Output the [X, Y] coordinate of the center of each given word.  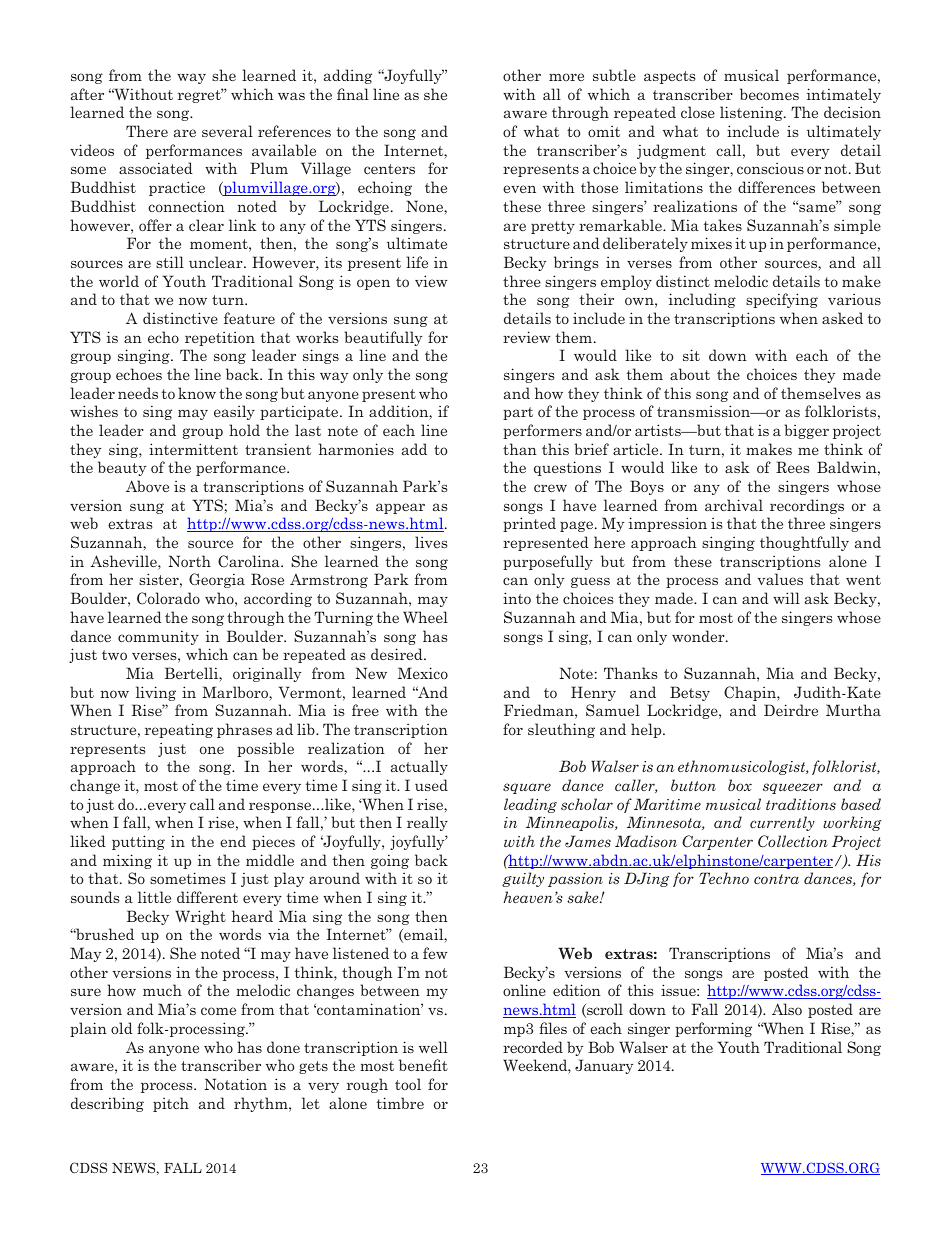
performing [713, 1029]
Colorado [168, 598]
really [427, 823]
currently [782, 823]
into [517, 598]
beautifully [383, 338]
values [780, 579]
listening [752, 113]
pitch [171, 1104]
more [566, 77]
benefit [423, 1065]
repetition [220, 339]
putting [138, 842]
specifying [782, 300]
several [227, 131]
